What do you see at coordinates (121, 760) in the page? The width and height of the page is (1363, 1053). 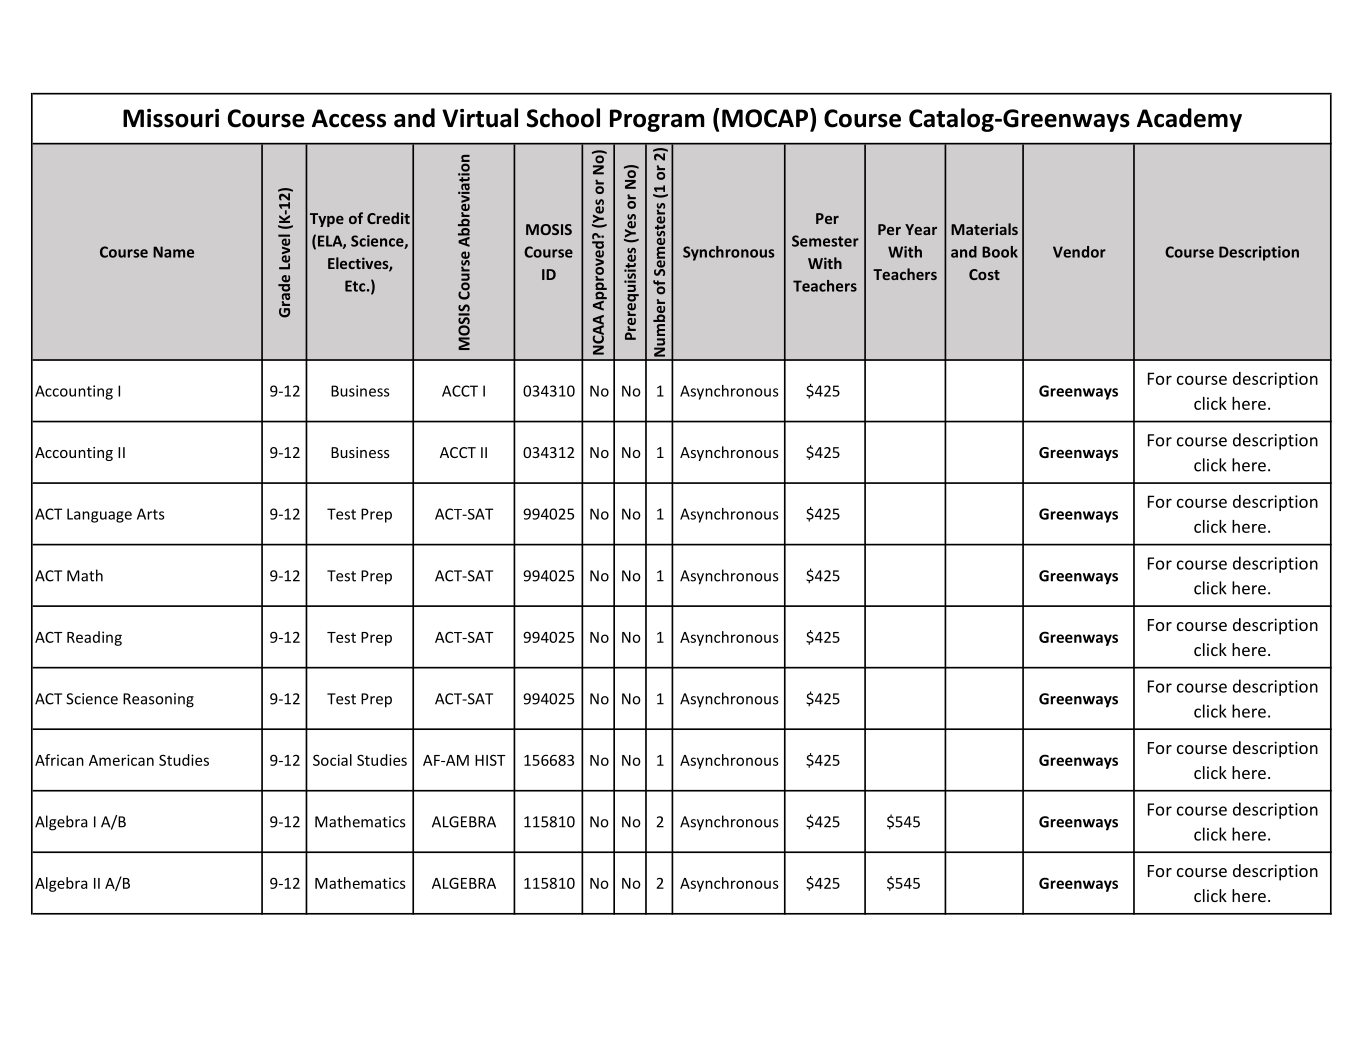 I see `American` at bounding box center [121, 760].
